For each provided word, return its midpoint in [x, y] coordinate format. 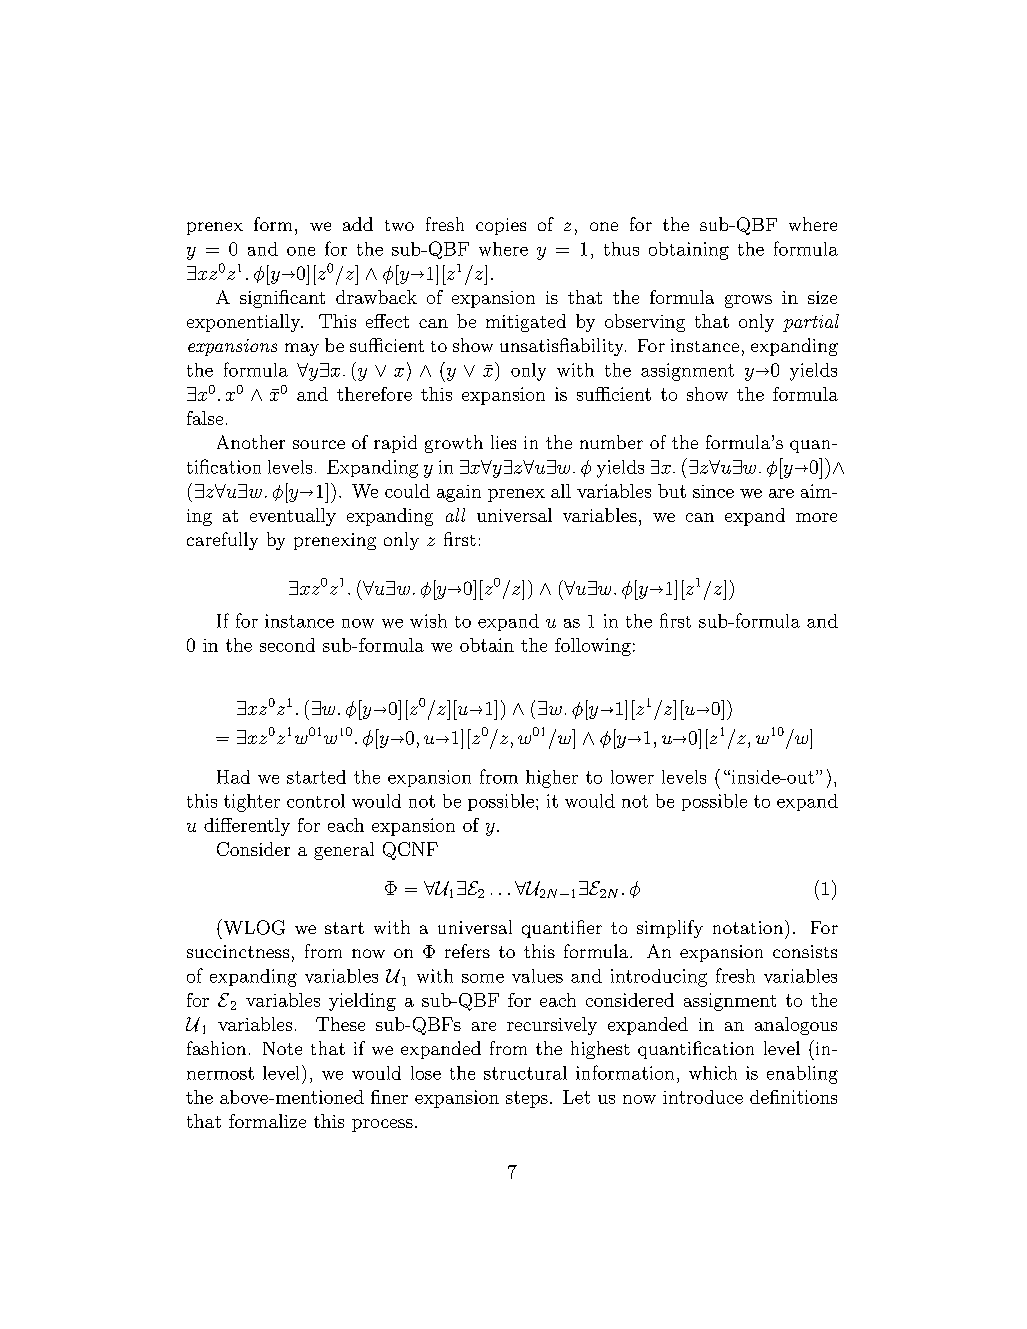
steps [527, 1099]
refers [467, 951]
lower [632, 777]
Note [282, 1048]
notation [748, 927]
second [287, 645]
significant [282, 299]
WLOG [253, 927]
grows [748, 301]
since [713, 491]
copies [501, 226]
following [593, 647]
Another [251, 442]
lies [503, 442]
